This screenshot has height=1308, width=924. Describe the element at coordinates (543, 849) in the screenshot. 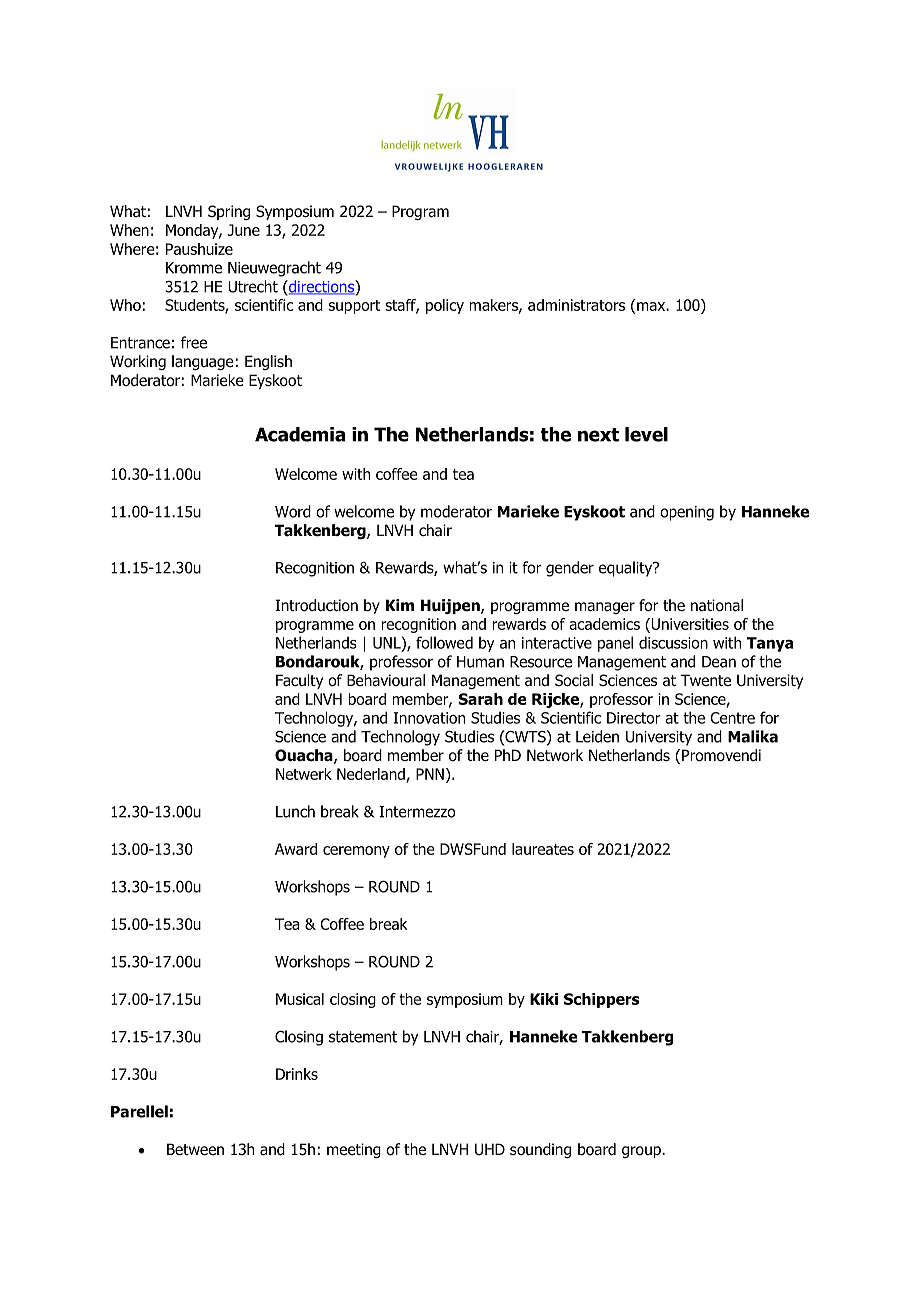

I see `laureates` at that location.
